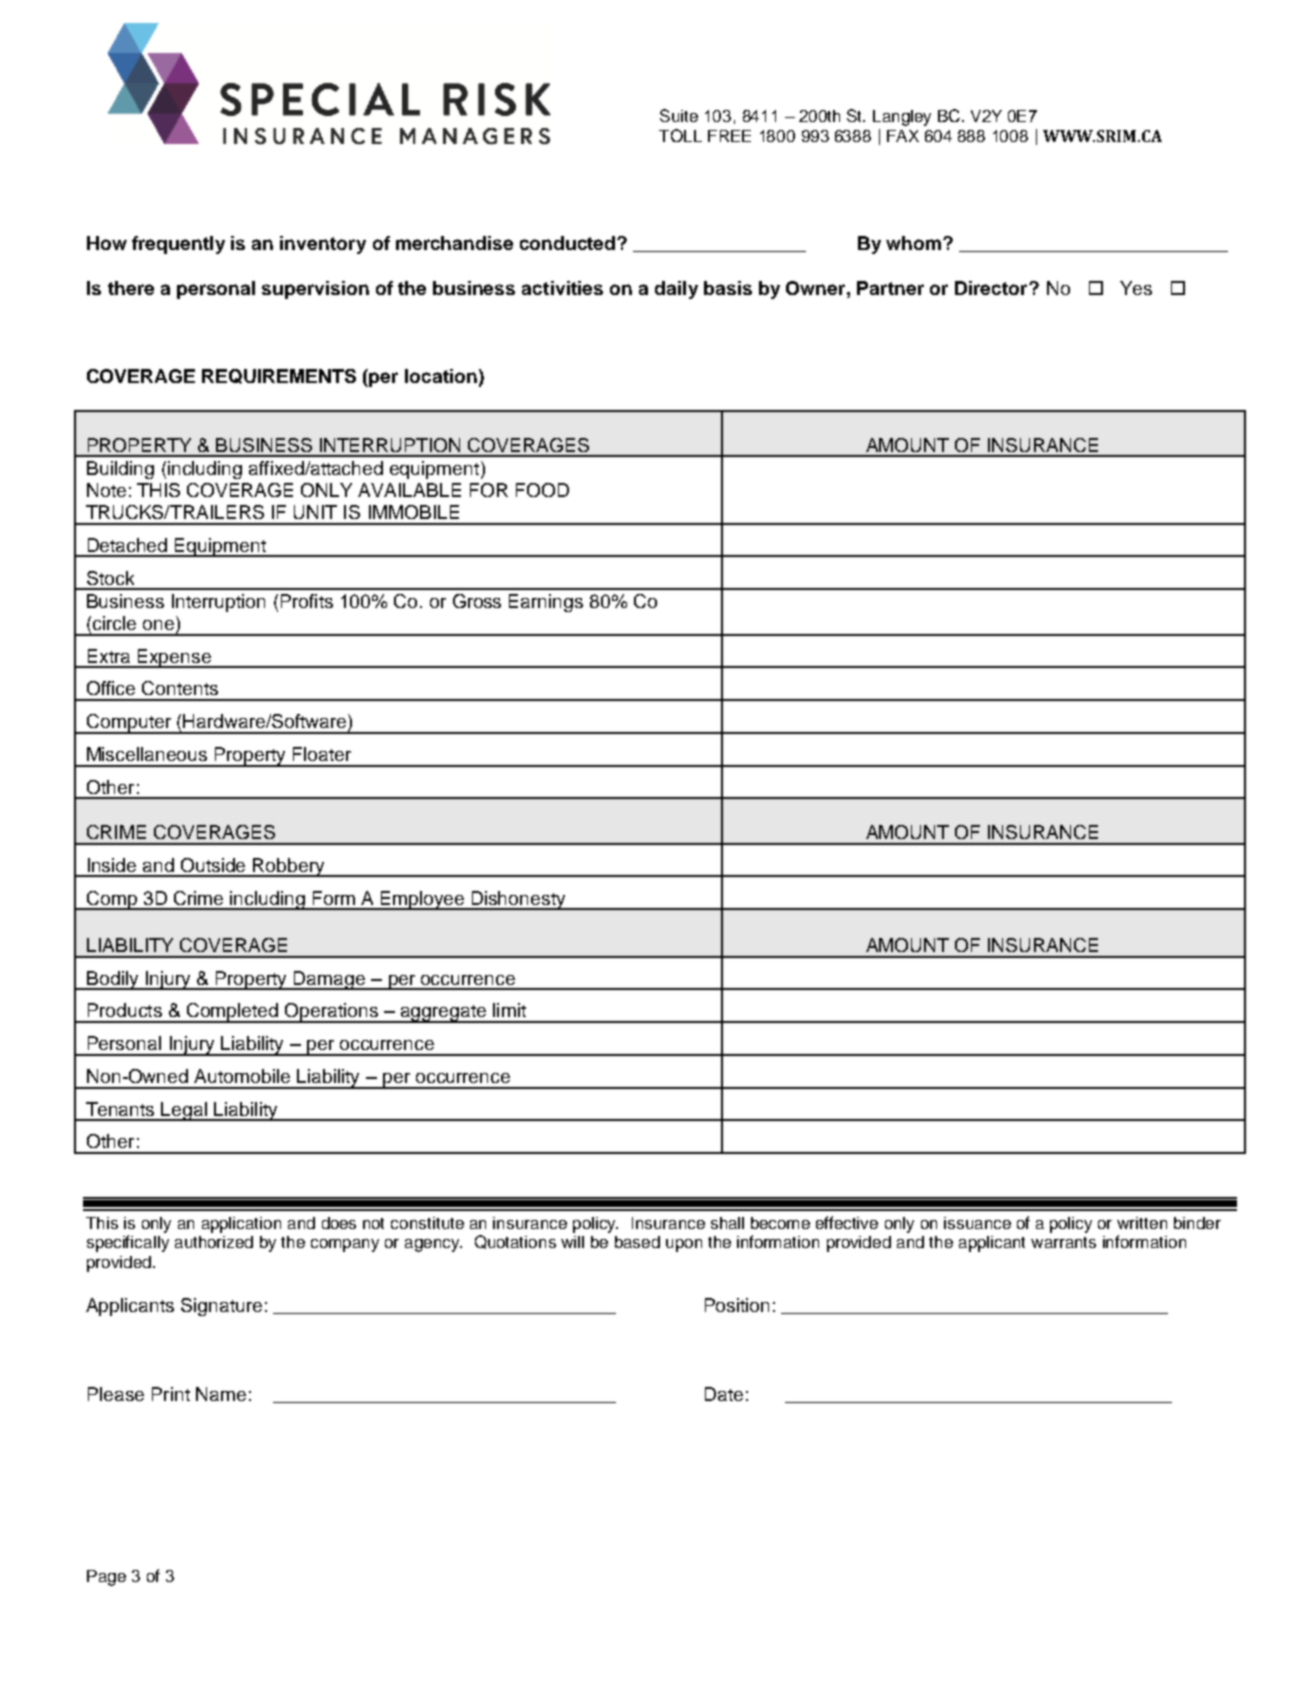 Image resolution: width=1310 pixels, height=1695 pixels. What do you see at coordinates (106, 1578) in the screenshot?
I see `Page` at bounding box center [106, 1578].
